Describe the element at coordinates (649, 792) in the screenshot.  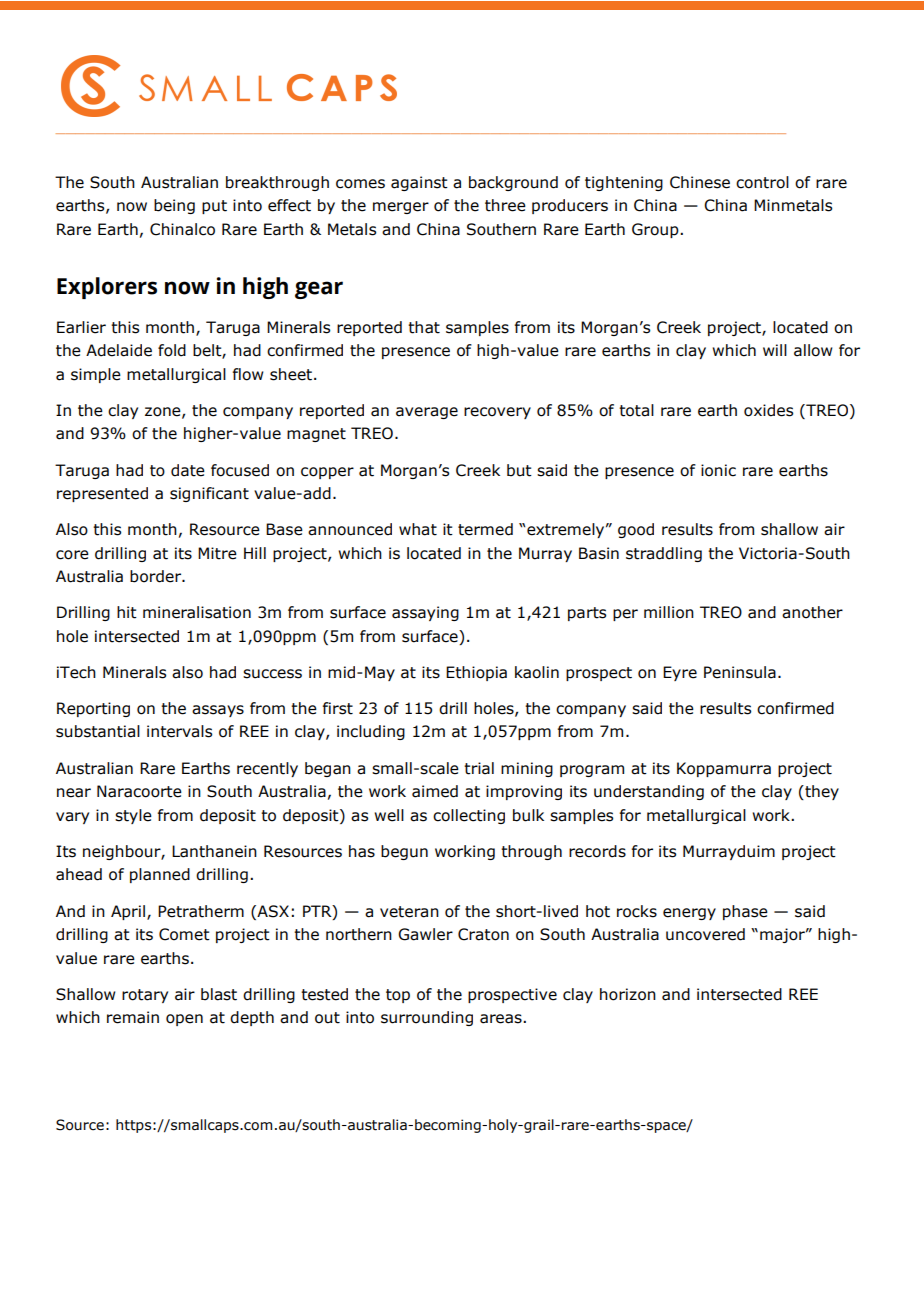
I see `understanding` at that location.
